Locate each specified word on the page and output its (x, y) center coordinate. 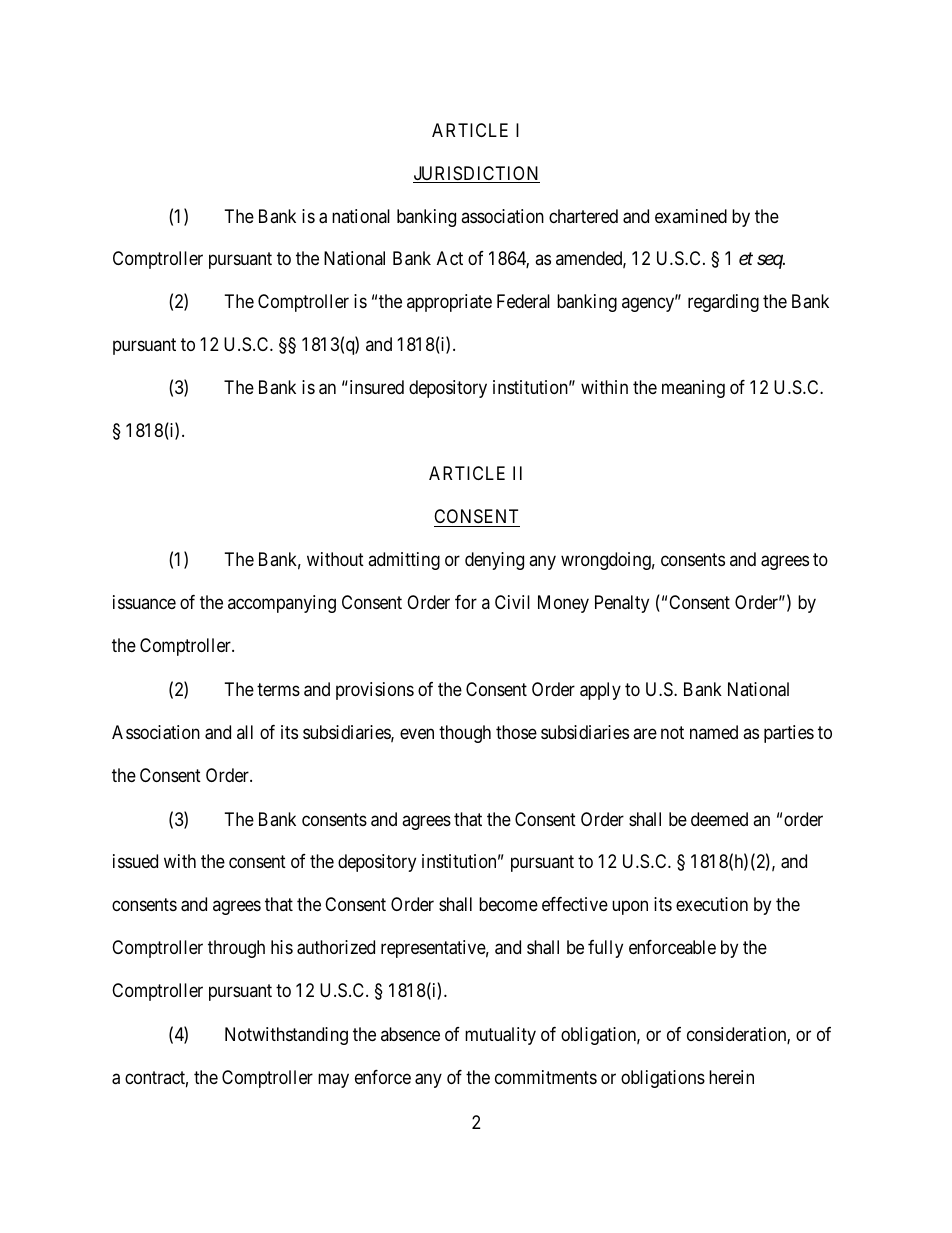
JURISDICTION (476, 174)
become (508, 904)
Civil (512, 602)
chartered (583, 216)
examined (691, 216)
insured (375, 387)
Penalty (622, 604)
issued (135, 861)
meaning (693, 389)
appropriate (449, 303)
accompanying (282, 604)
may (333, 1081)
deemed (719, 819)
